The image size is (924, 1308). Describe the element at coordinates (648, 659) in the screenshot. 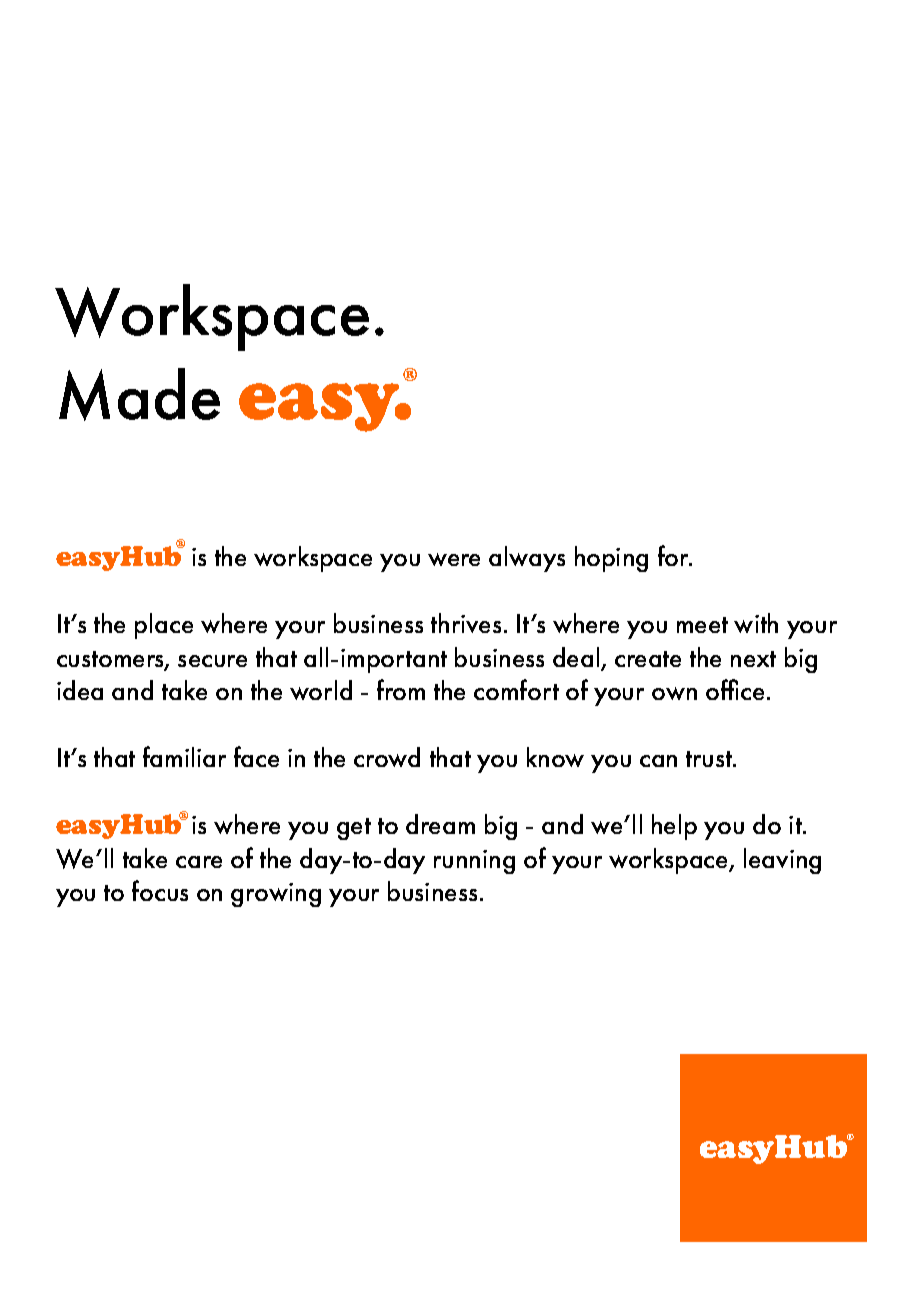

I see `create` at that location.
